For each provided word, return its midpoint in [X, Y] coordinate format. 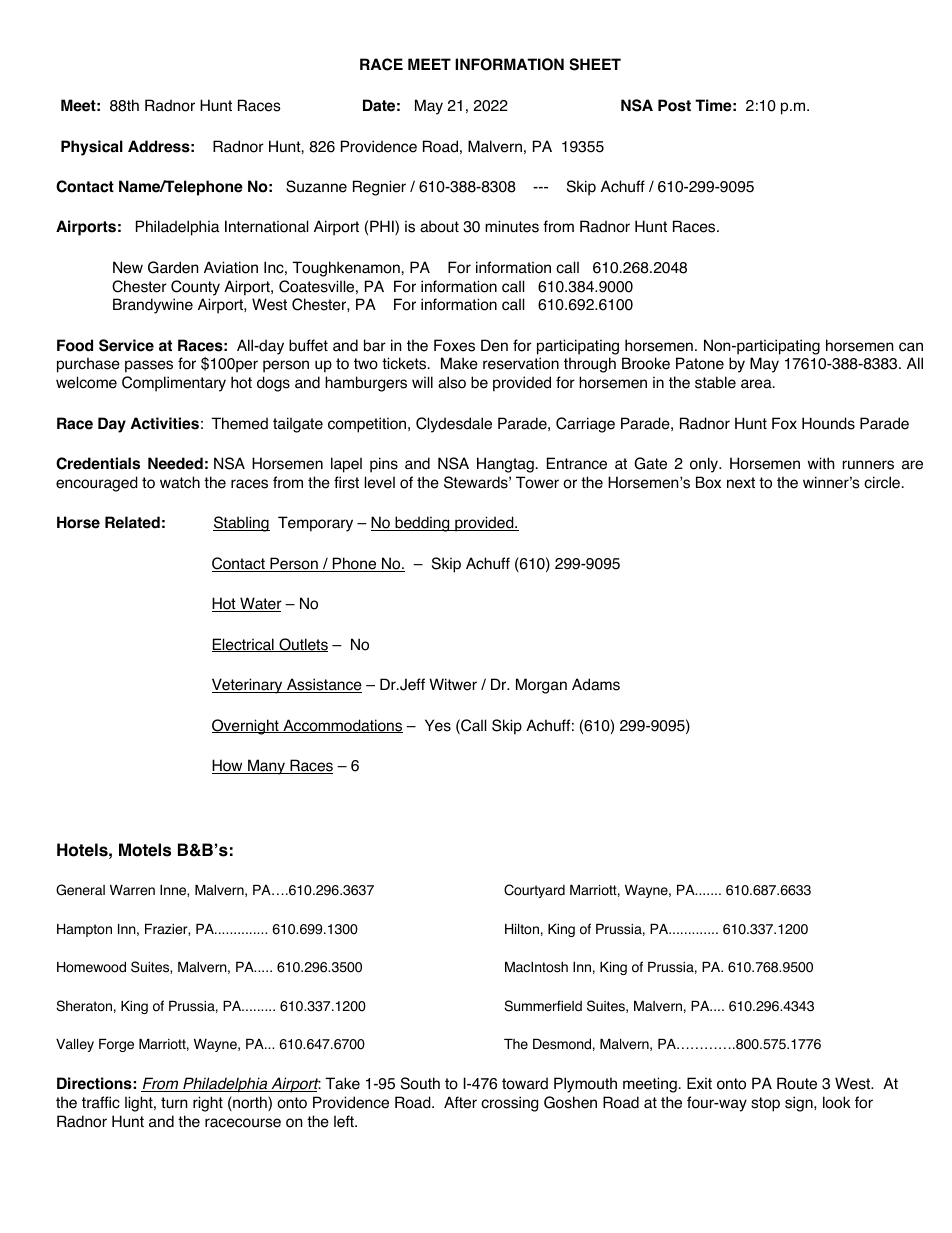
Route [797, 1083]
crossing [509, 1104]
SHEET [595, 64]
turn [174, 1103]
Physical [92, 148]
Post [674, 105]
